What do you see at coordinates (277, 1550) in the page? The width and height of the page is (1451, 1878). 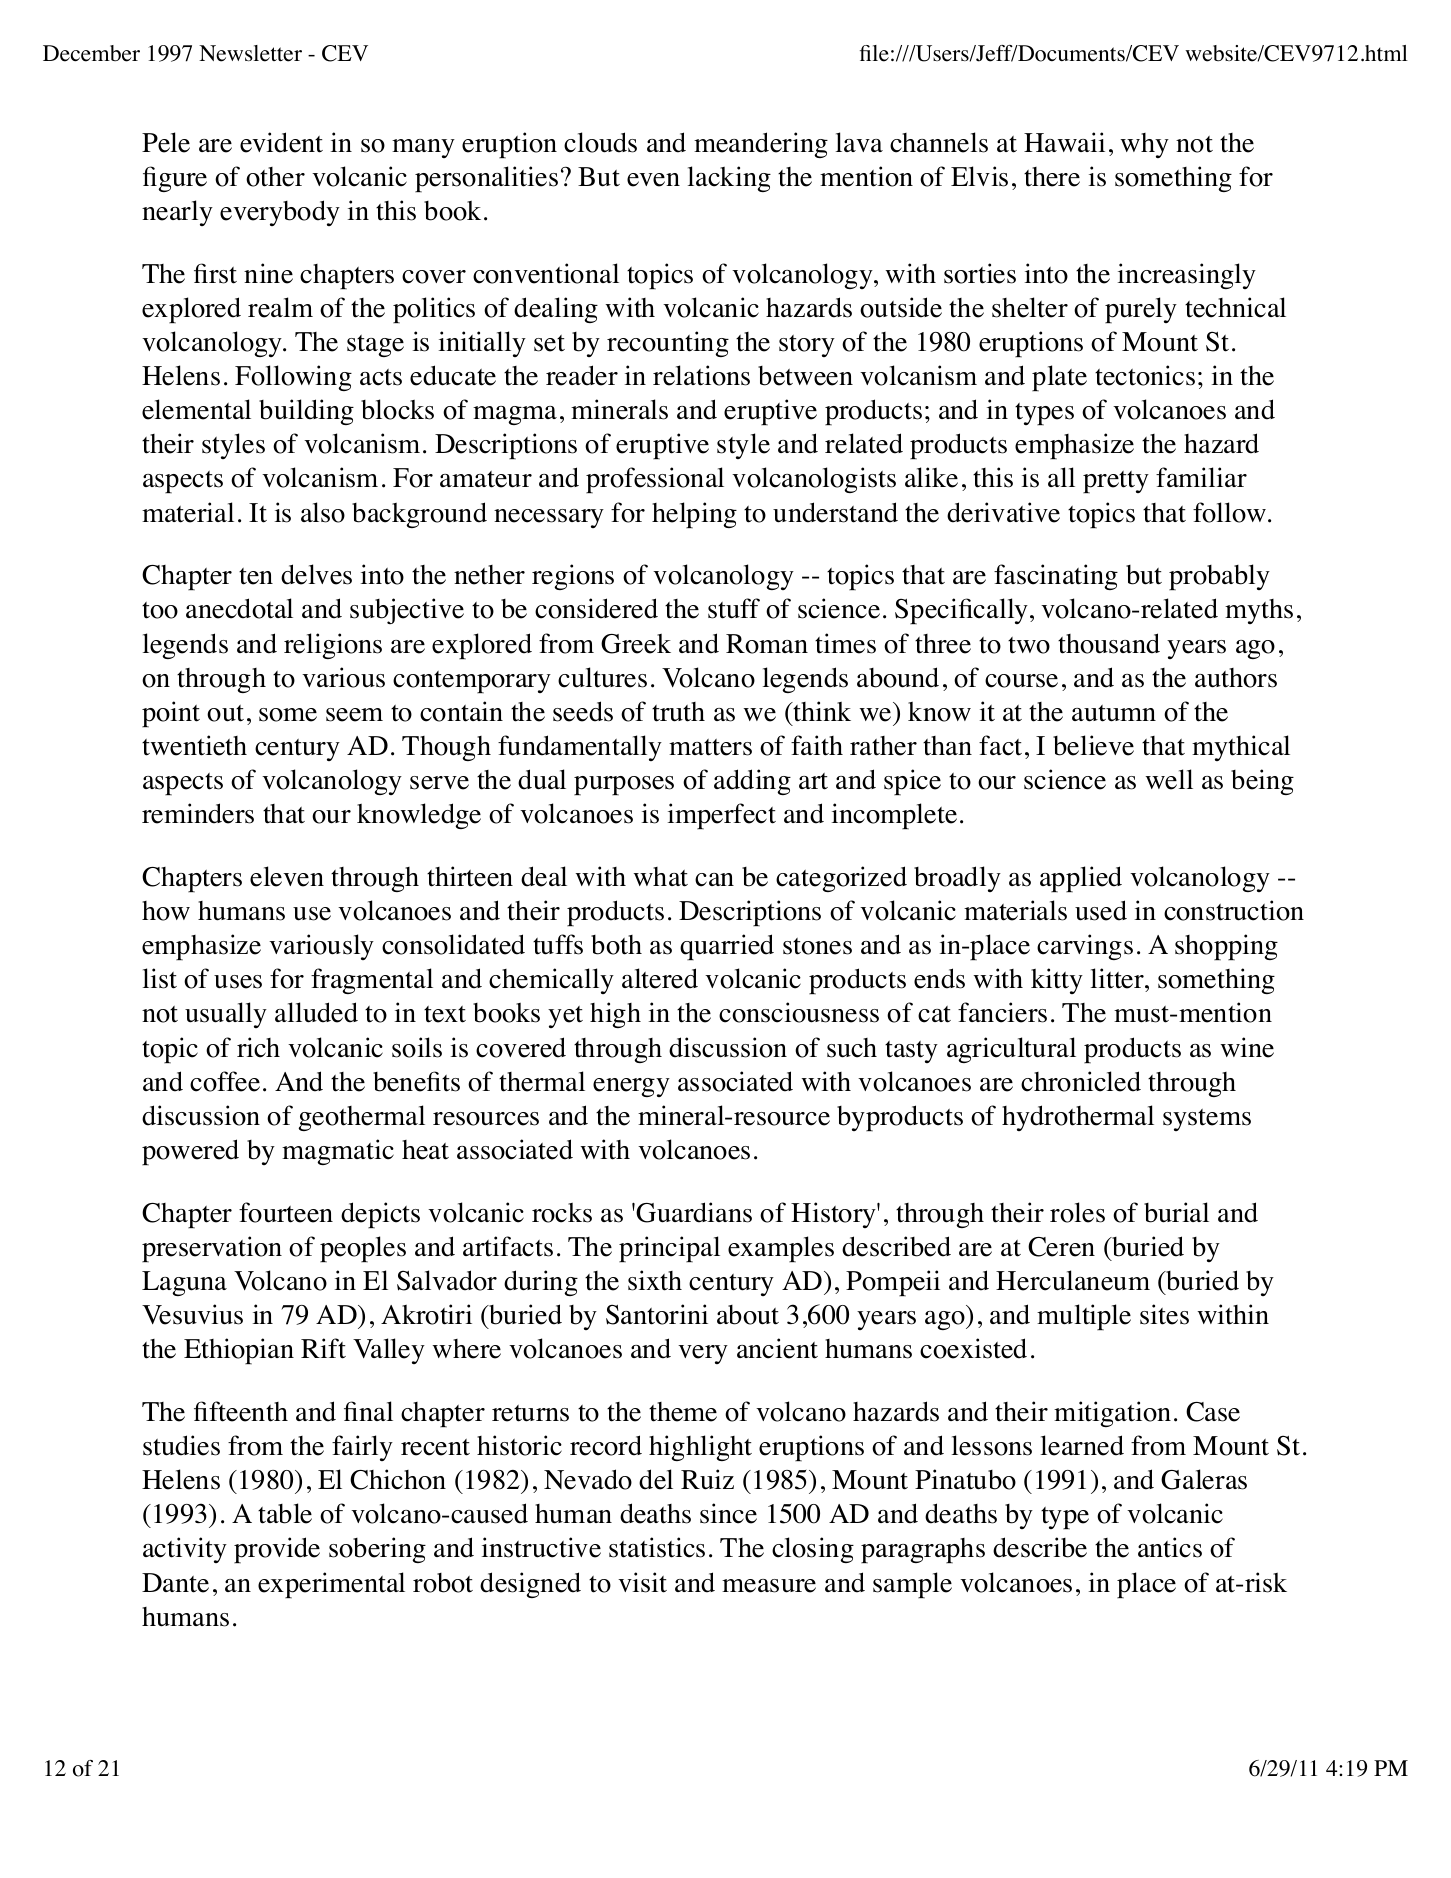 I see `provide` at bounding box center [277, 1550].
